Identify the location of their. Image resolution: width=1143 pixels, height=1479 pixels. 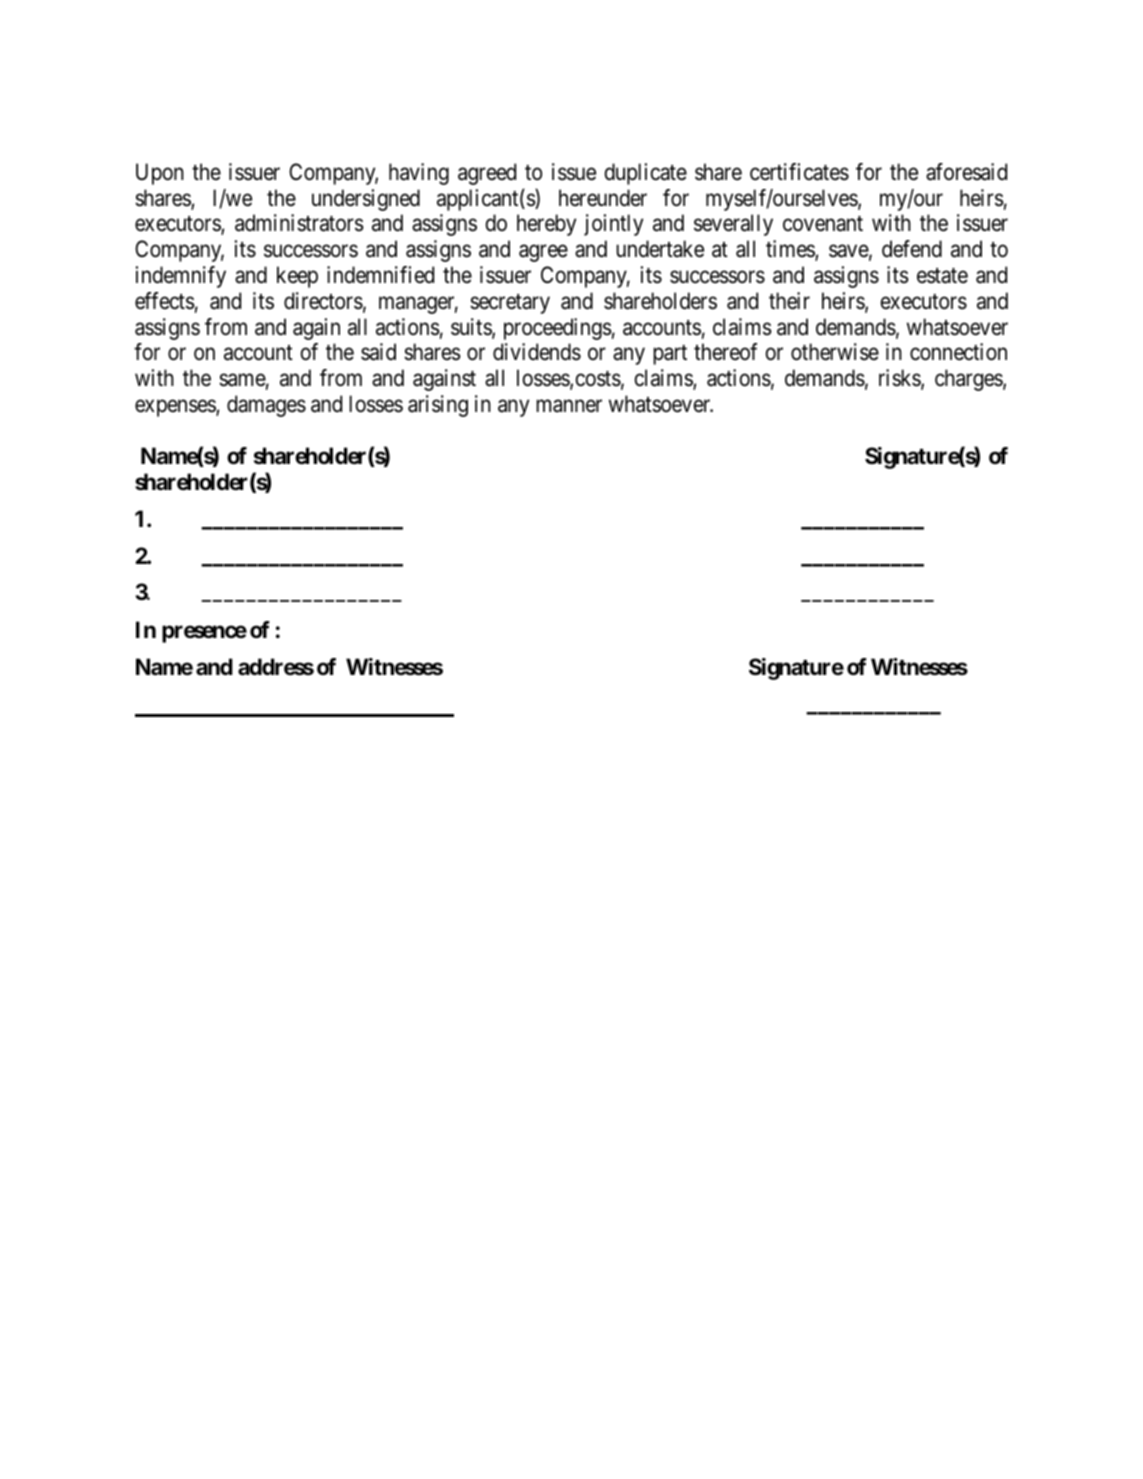
(789, 301).
